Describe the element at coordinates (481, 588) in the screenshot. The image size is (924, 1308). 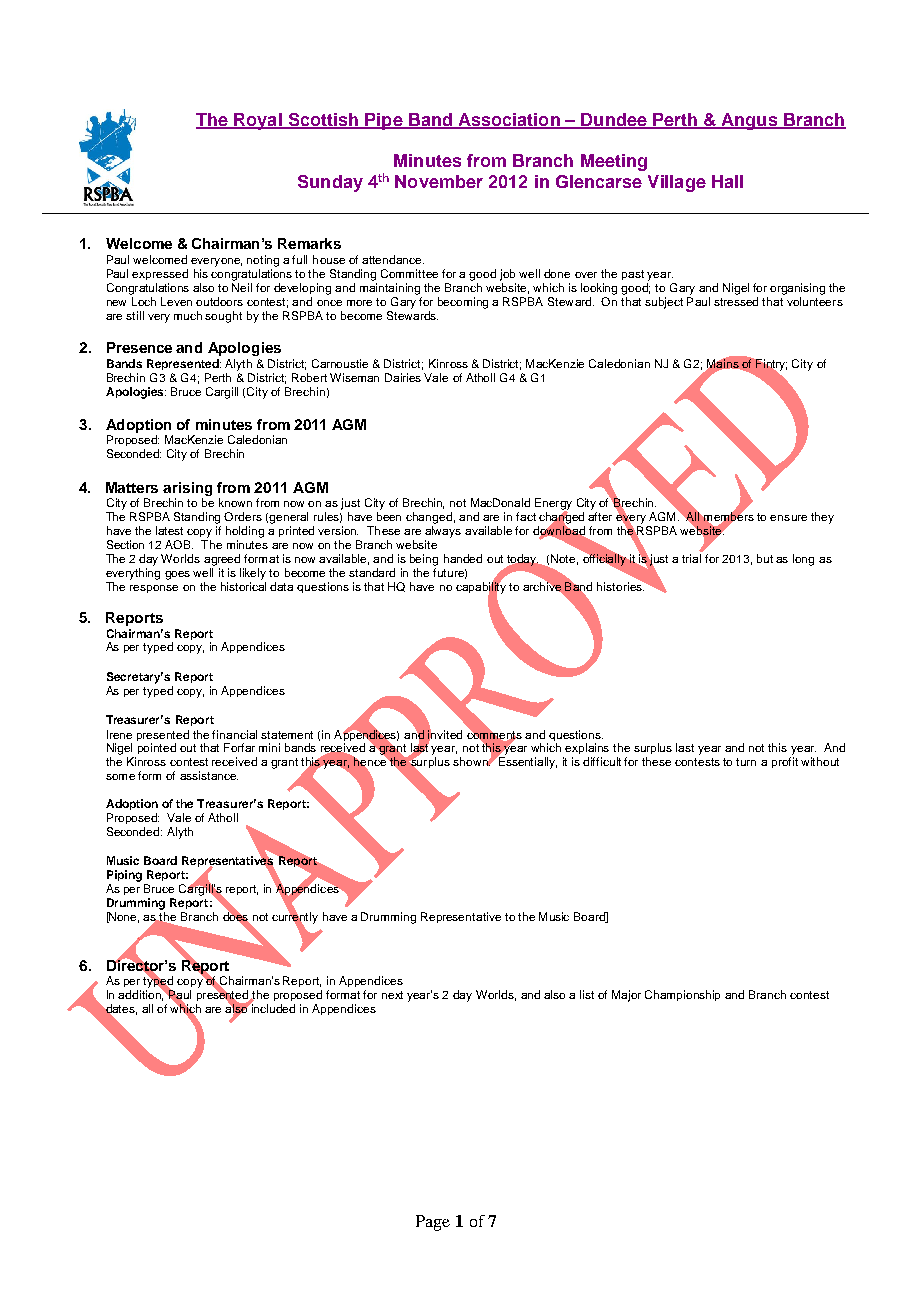
I see `capability` at that location.
